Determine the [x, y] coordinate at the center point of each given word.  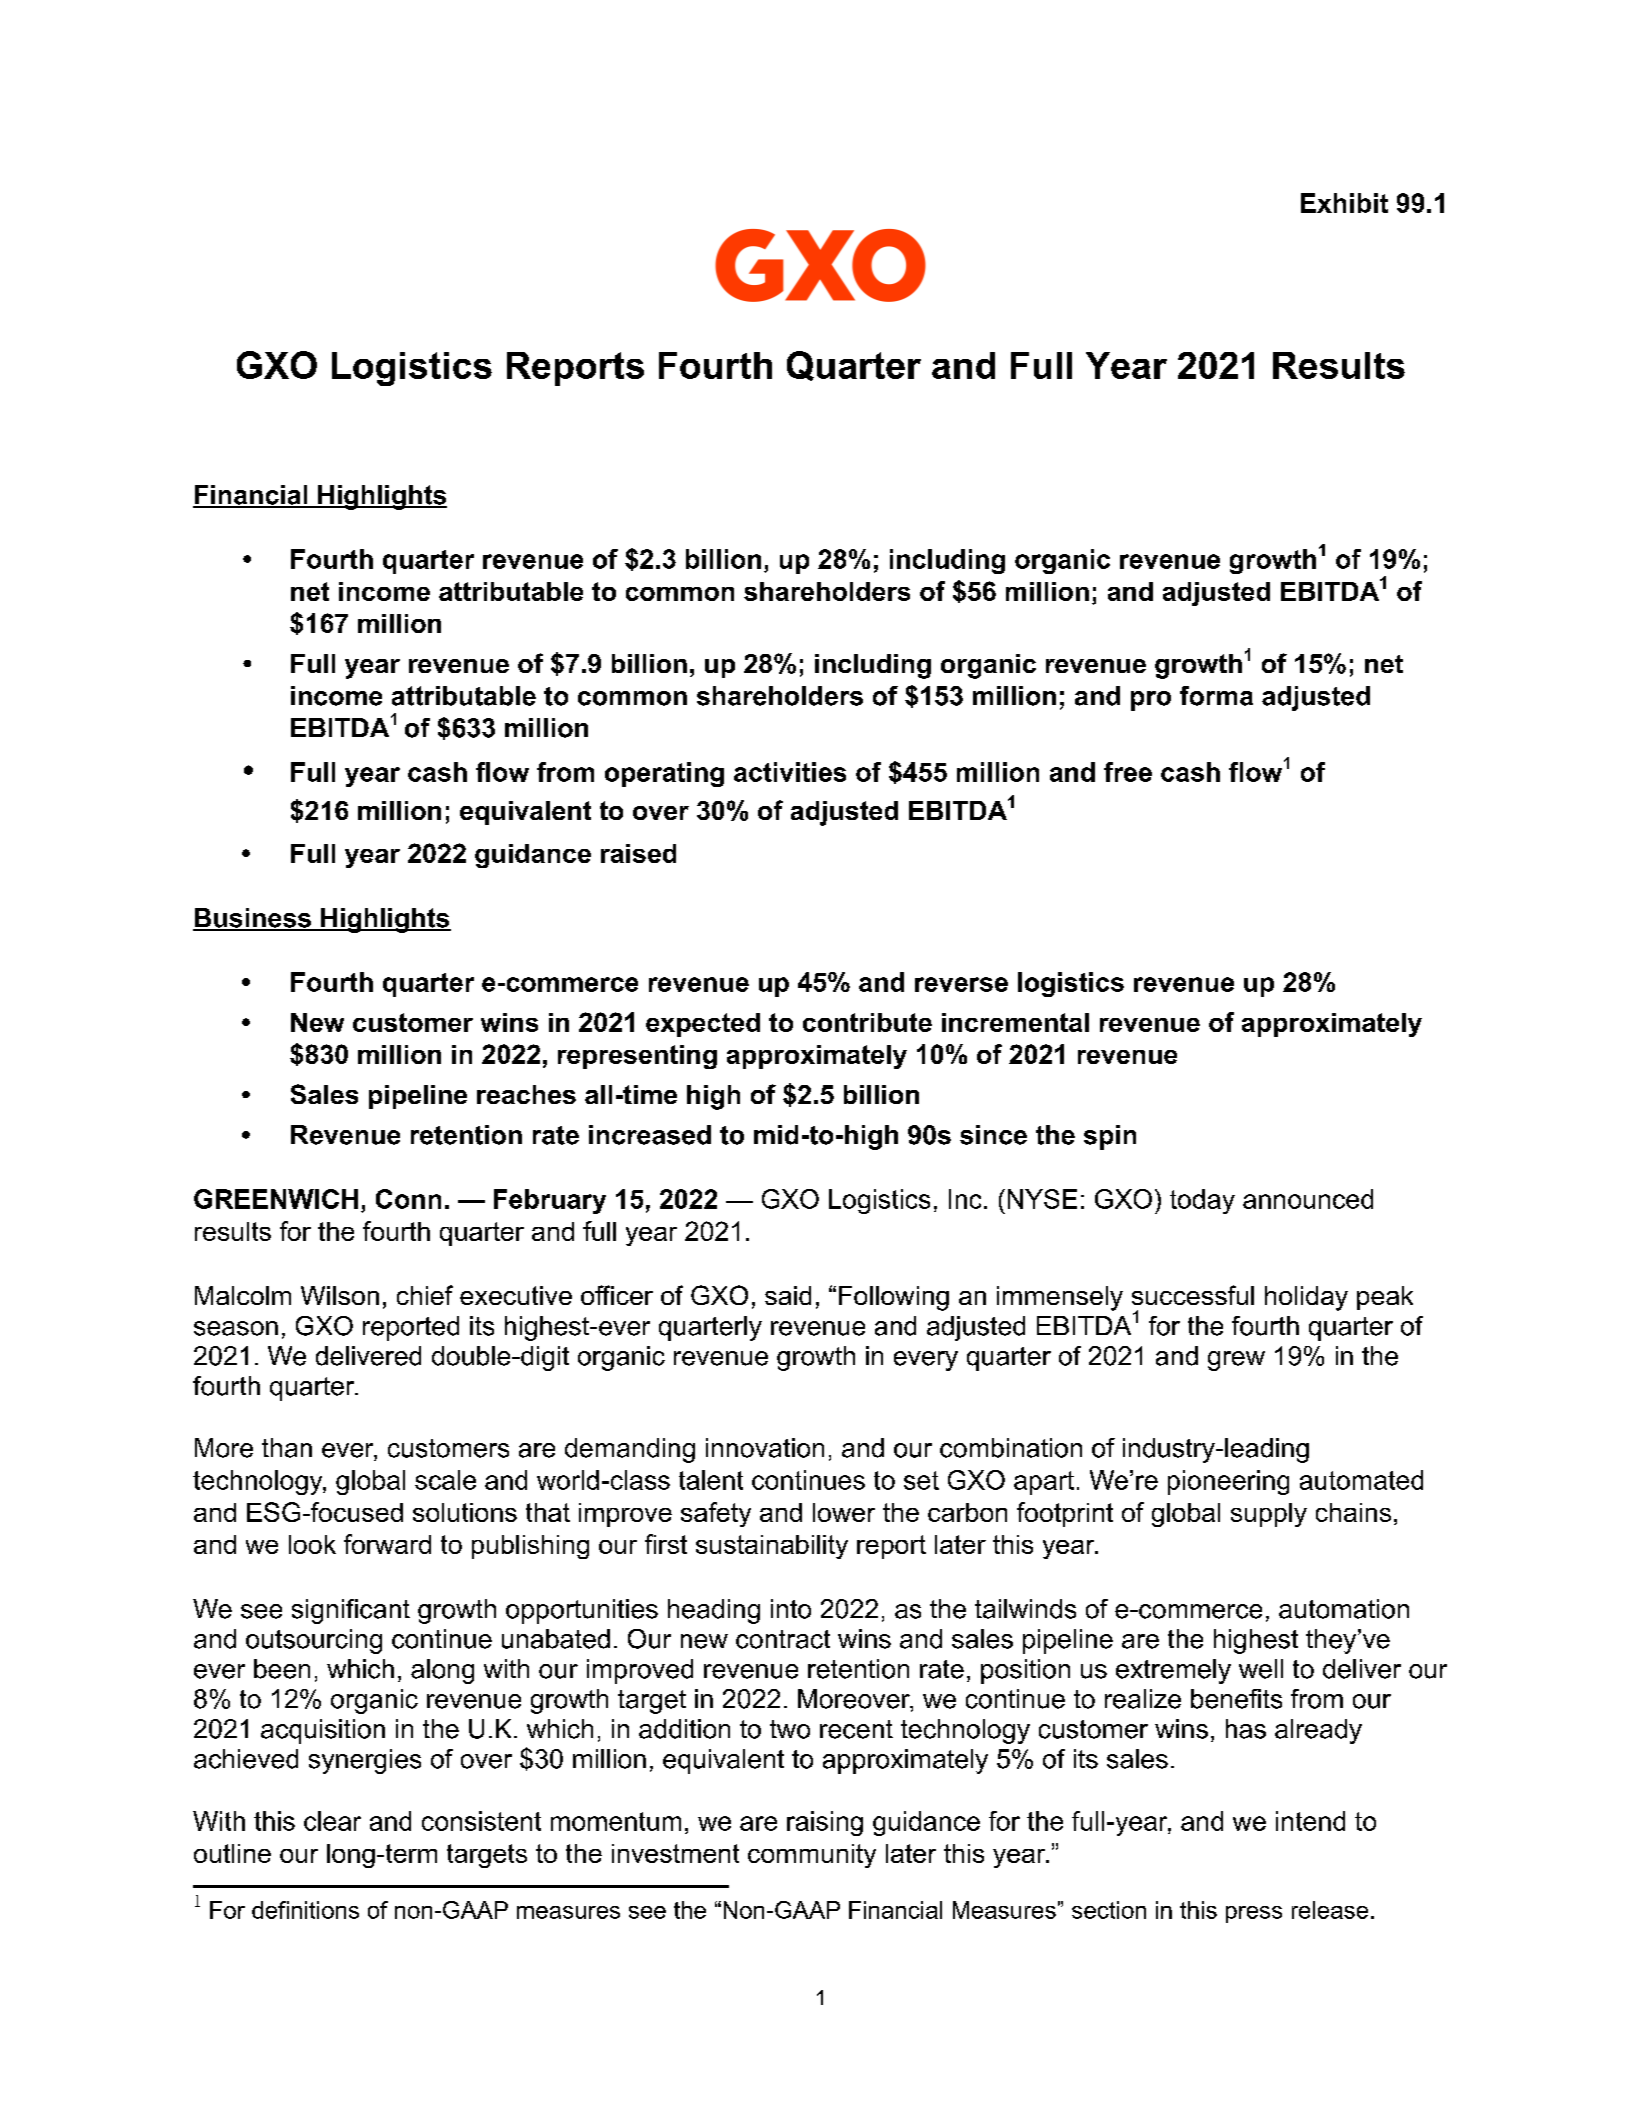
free [1128, 772]
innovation [765, 1448]
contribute [867, 1022]
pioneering [1228, 1482]
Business [253, 919]
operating [664, 774]
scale [445, 1480]
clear [332, 1821]
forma [1216, 696]
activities [790, 772]
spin [1110, 1137]
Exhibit [1344, 203]
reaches [526, 1094]
